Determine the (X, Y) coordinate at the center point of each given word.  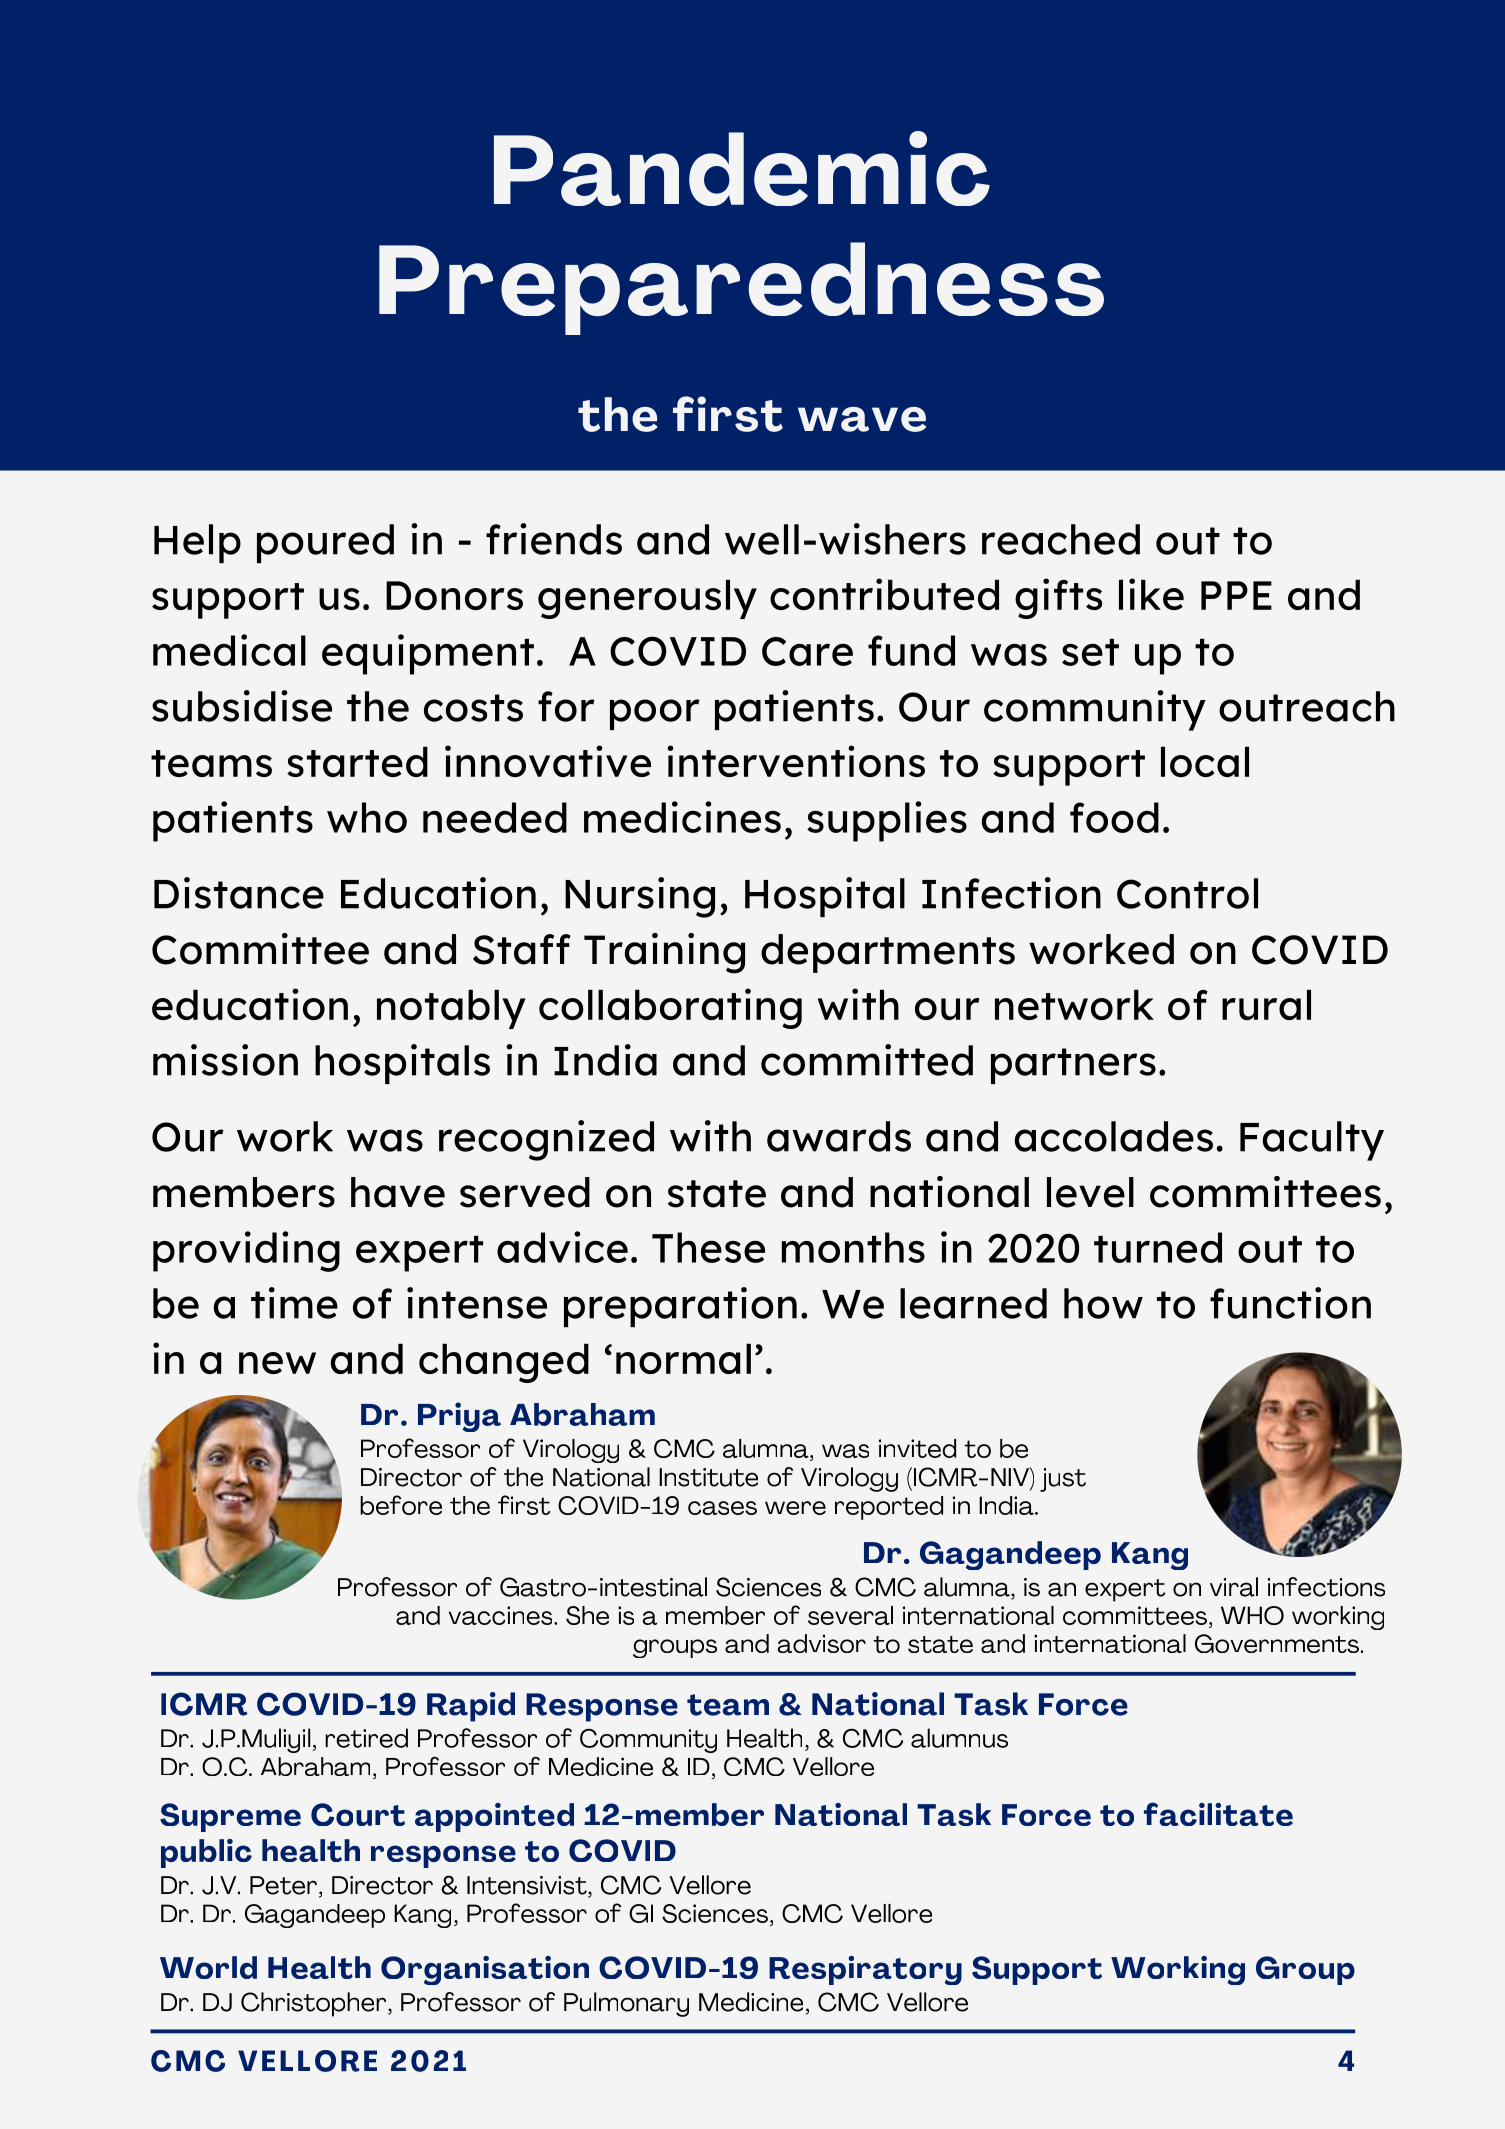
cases (722, 1508)
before (401, 1505)
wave (862, 419)
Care (807, 651)
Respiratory (865, 1970)
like (1151, 594)
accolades (1113, 1136)
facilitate (1218, 1814)
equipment (428, 654)
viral (1234, 1587)
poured (325, 543)
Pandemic (742, 168)
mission (225, 1060)
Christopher (315, 2004)
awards (839, 1136)
